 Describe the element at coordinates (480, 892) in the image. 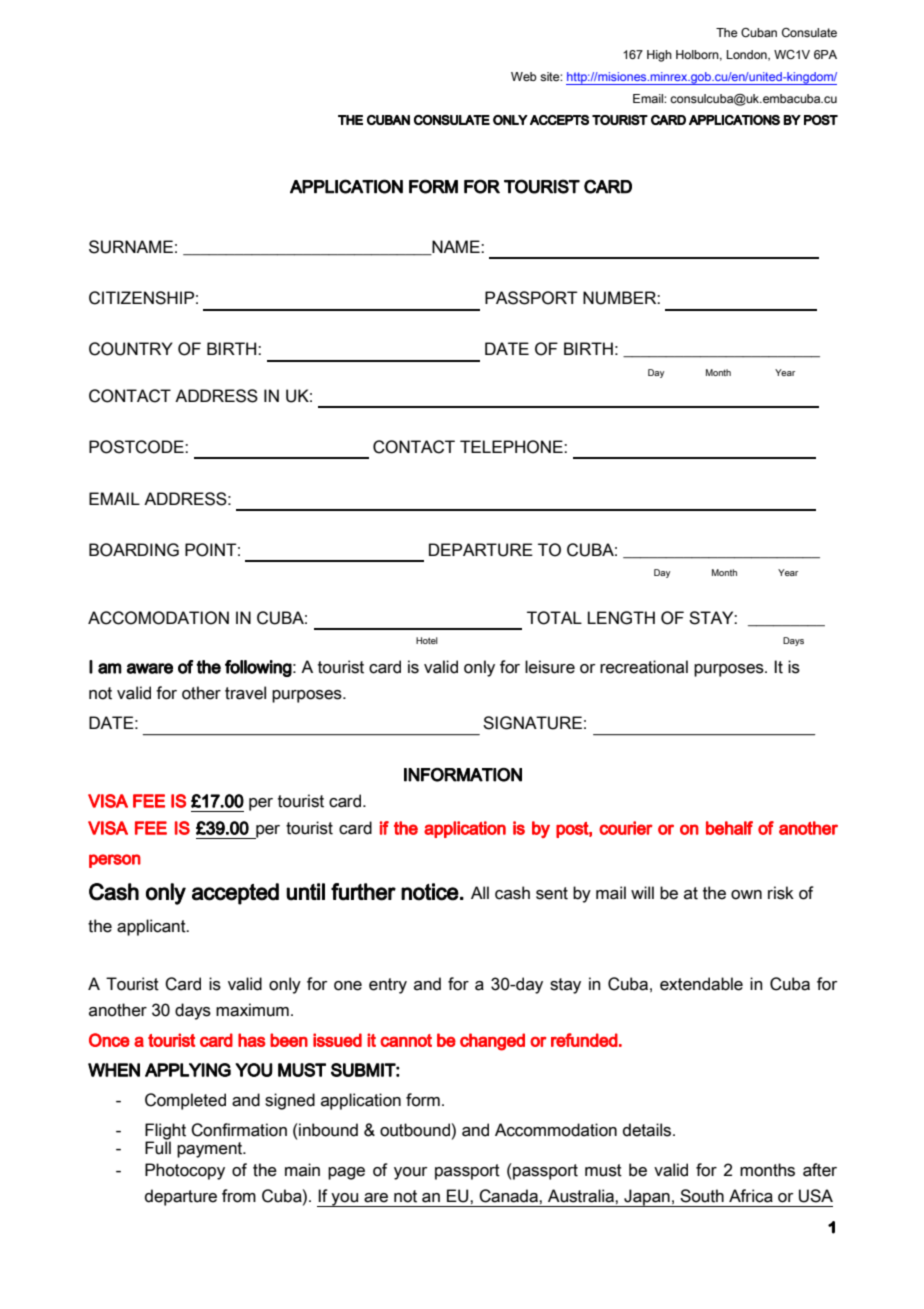

I see `All` at that location.
